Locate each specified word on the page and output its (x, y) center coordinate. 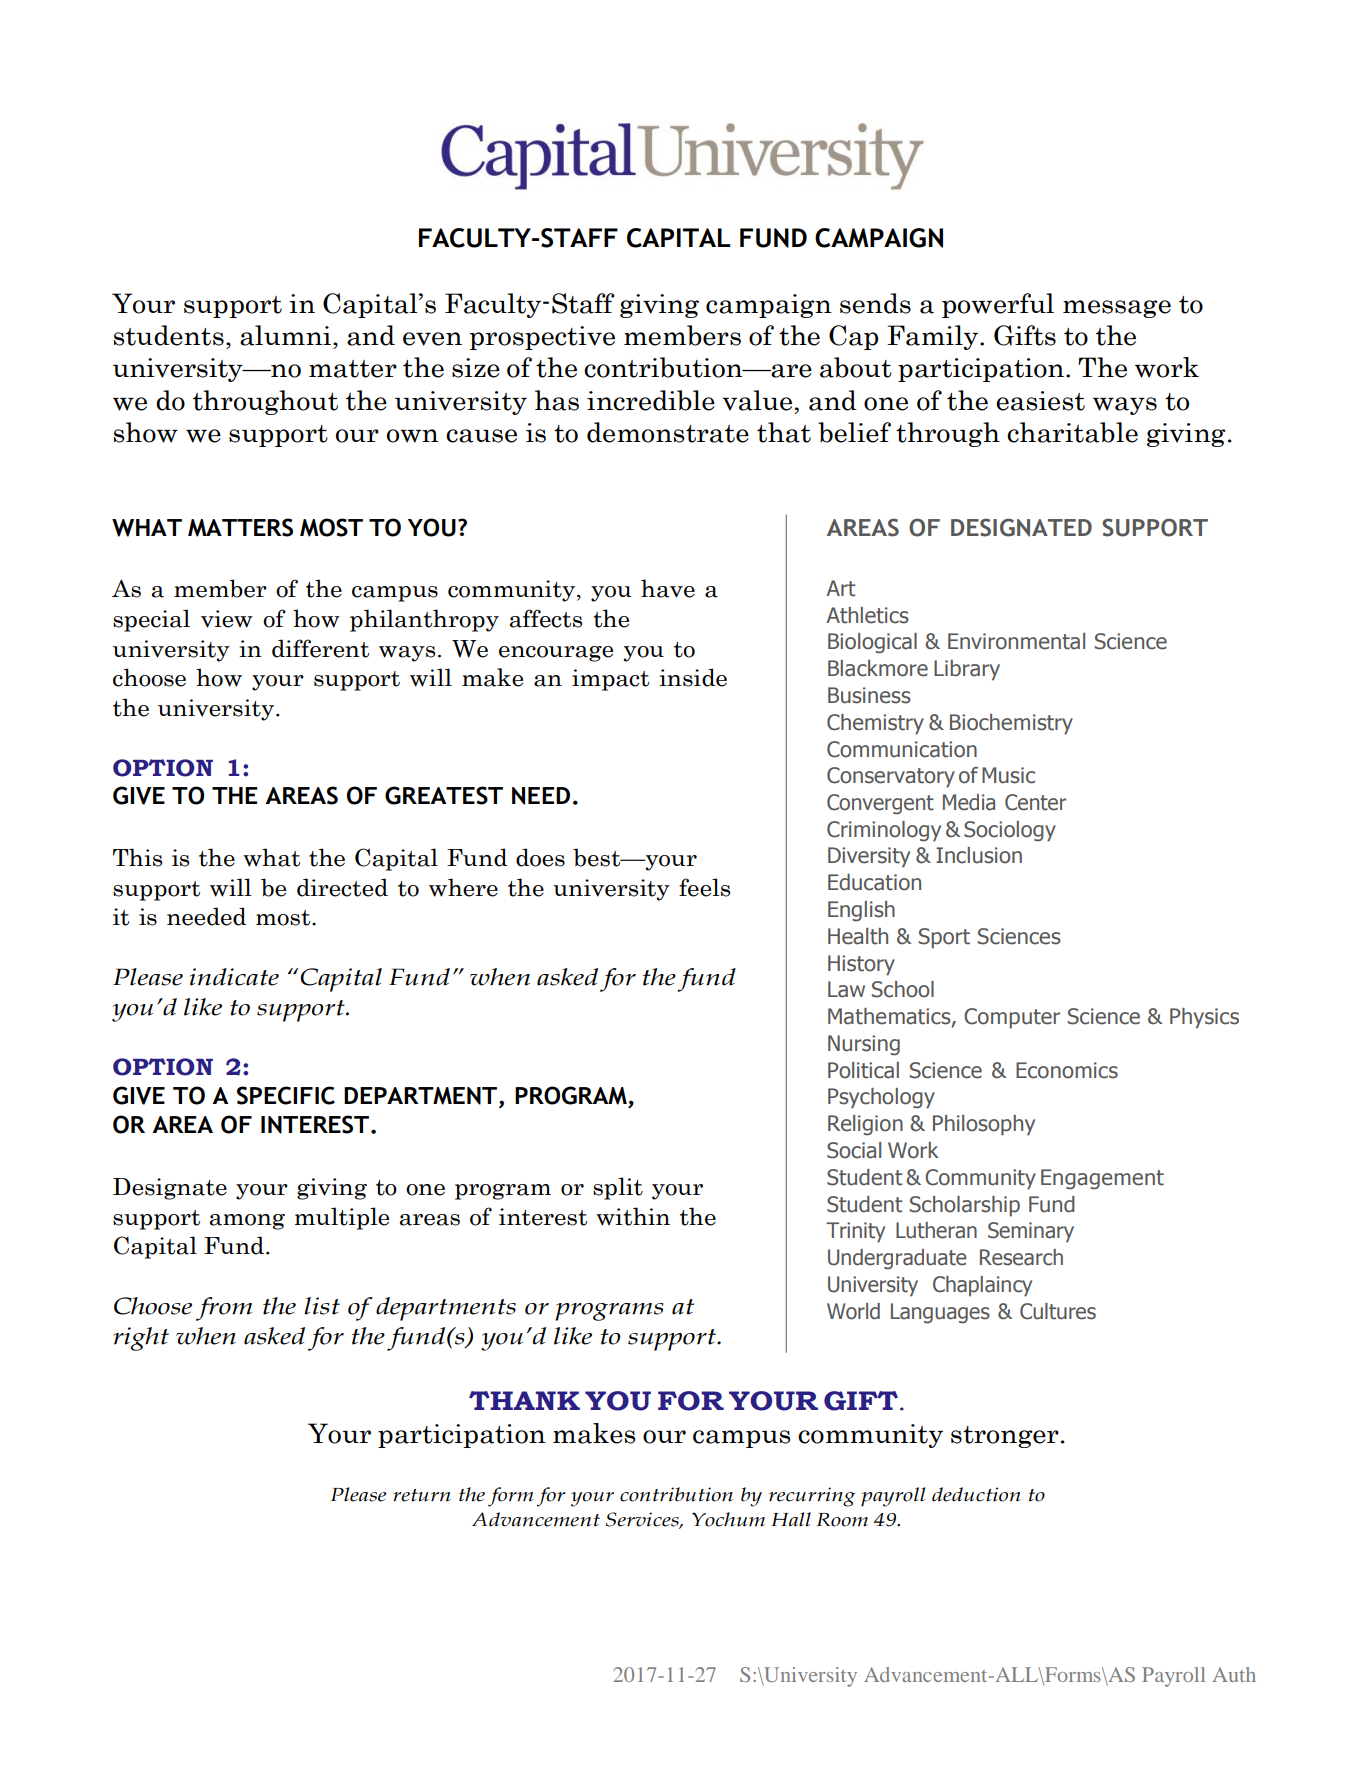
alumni (287, 335)
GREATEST (444, 795)
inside (693, 677)
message (1117, 309)
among (247, 1222)
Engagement (1102, 1179)
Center (1035, 802)
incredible (651, 400)
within (633, 1216)
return (422, 1495)
